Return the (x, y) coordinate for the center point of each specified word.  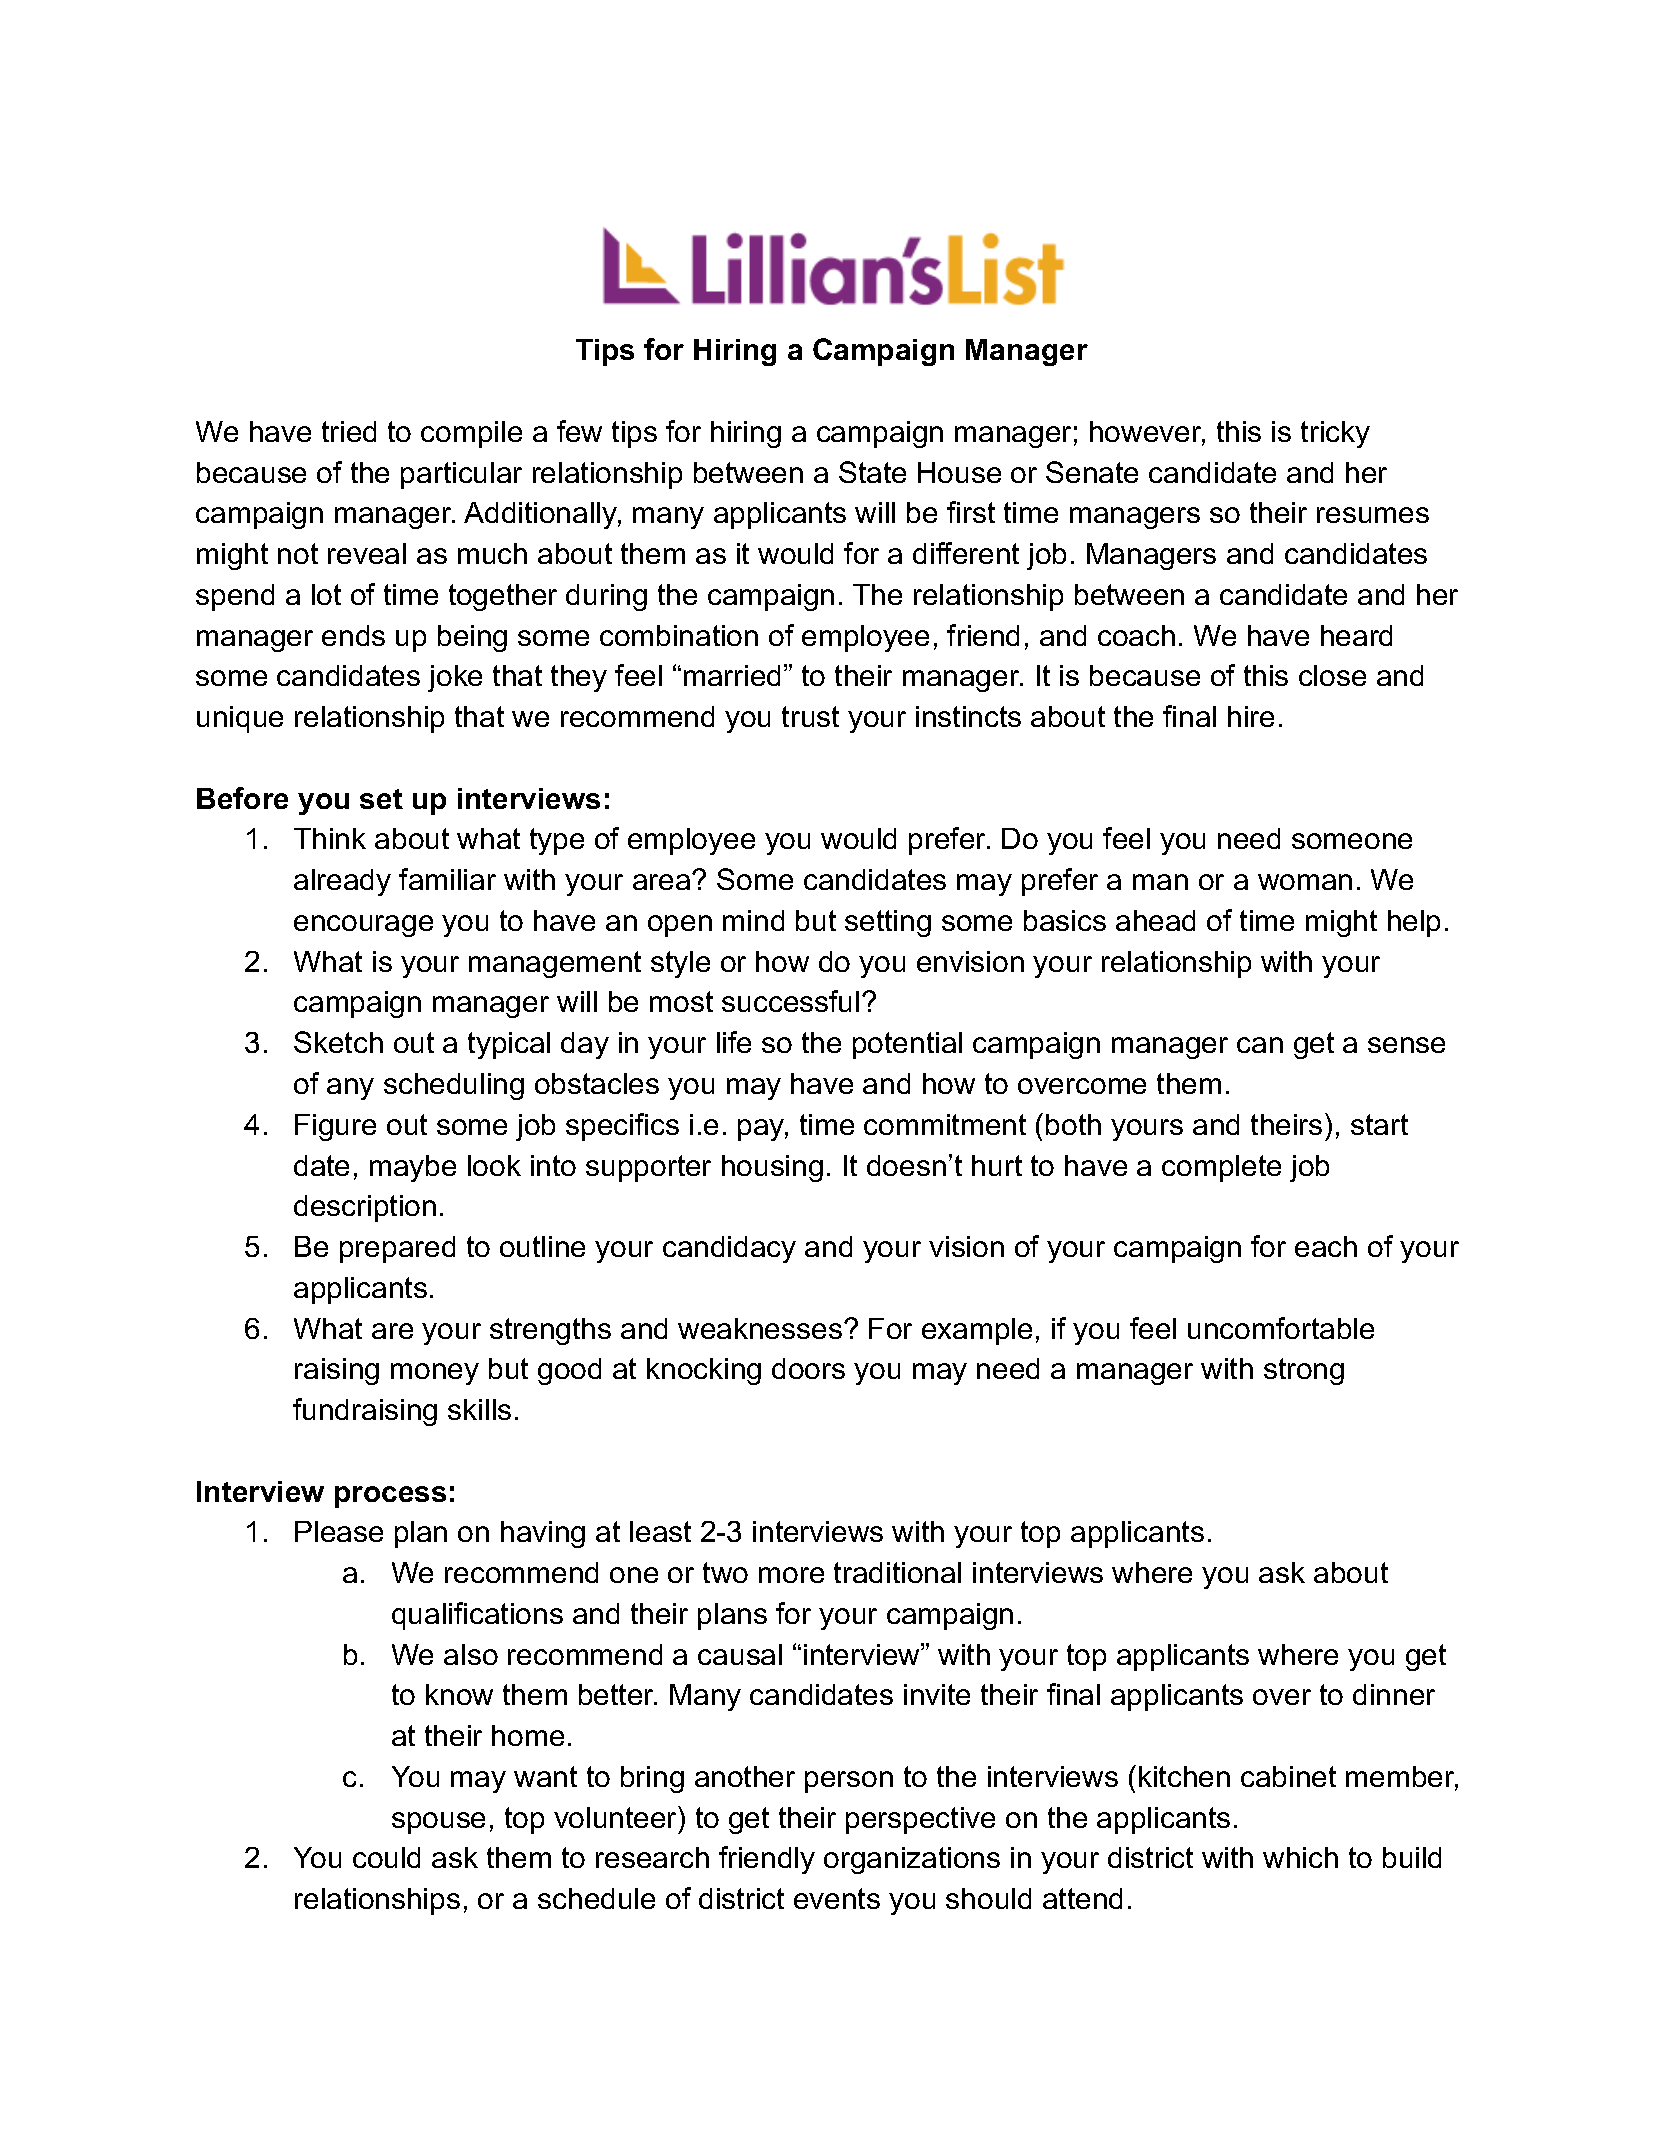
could (386, 1857)
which (1300, 1857)
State (872, 472)
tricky (1335, 434)
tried (349, 431)
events (837, 1898)
